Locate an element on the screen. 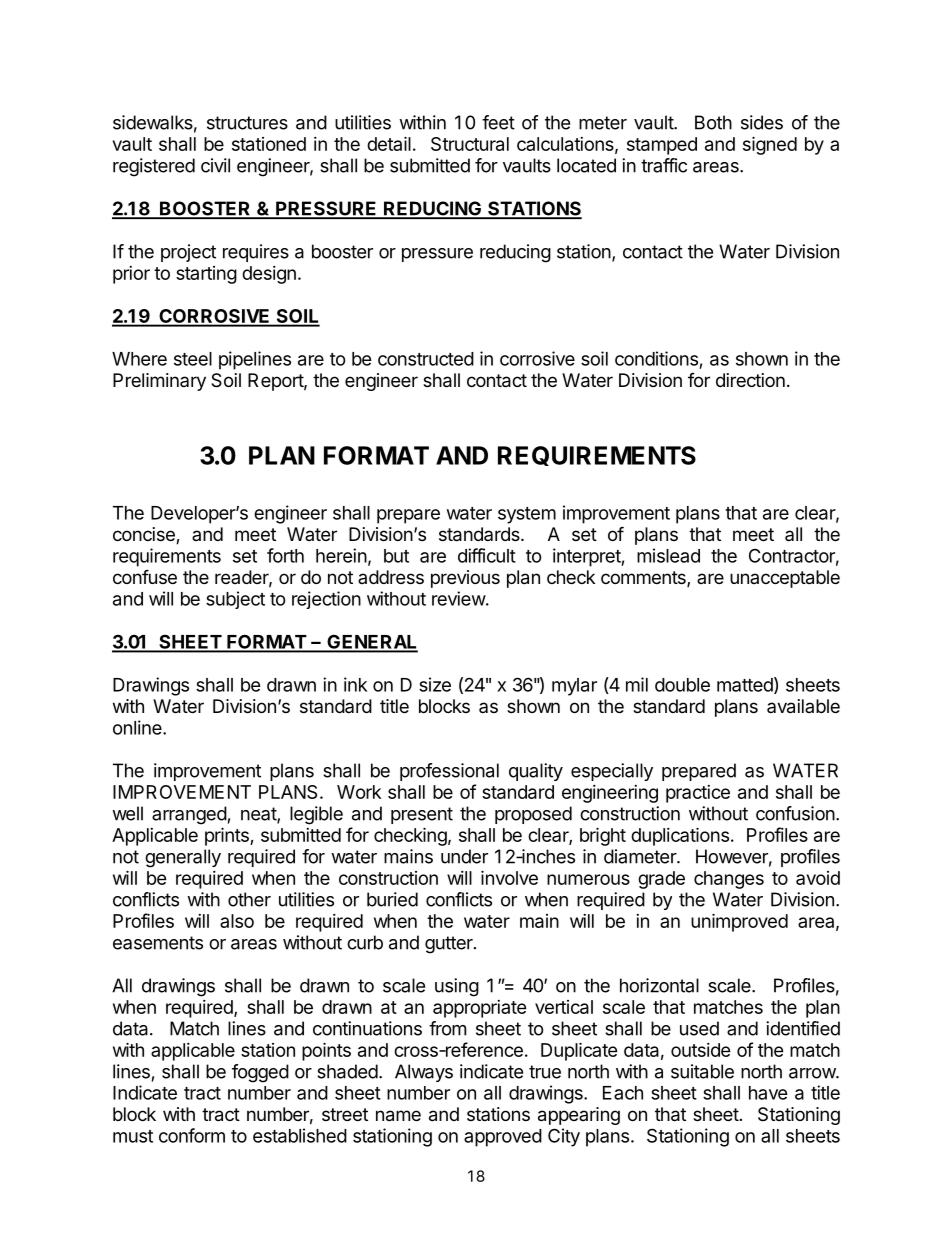 The image size is (952, 1233). previous is located at coordinates (465, 579).
